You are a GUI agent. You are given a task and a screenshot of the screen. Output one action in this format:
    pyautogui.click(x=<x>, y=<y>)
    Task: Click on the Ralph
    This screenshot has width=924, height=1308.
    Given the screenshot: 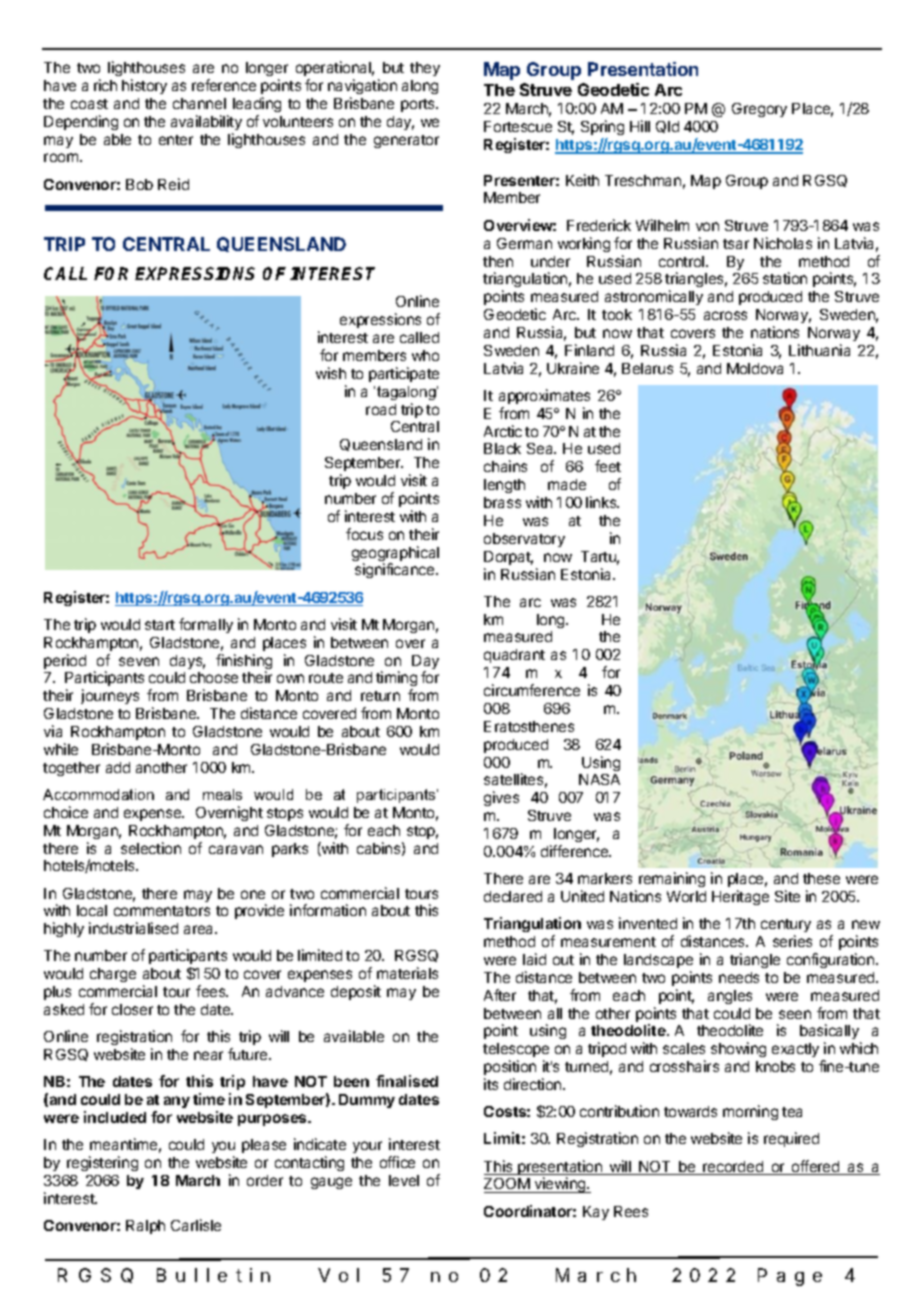 What is the action you would take?
    pyautogui.click(x=145, y=1227)
